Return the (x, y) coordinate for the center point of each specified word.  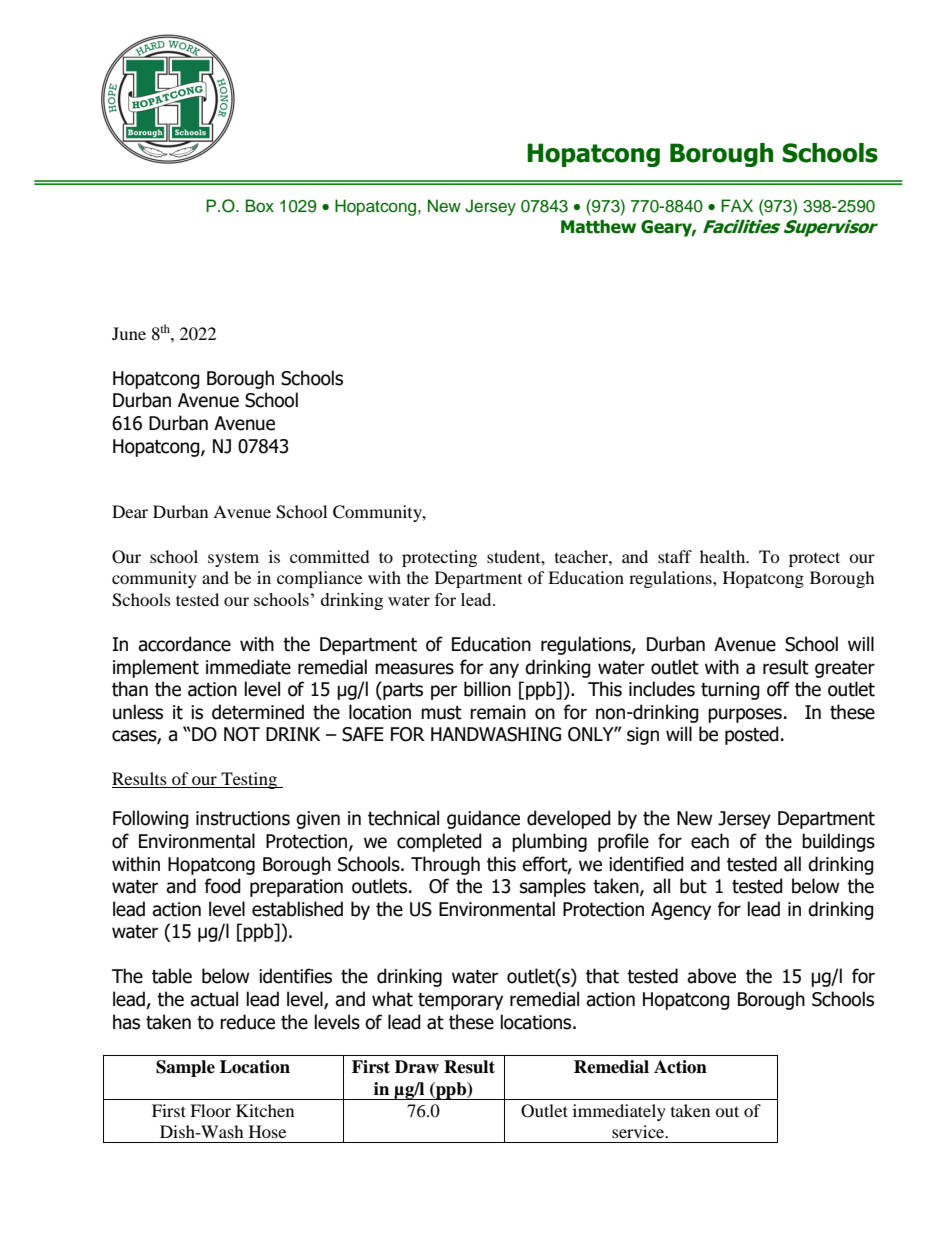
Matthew (598, 227)
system (233, 560)
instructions (243, 818)
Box (260, 206)
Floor (210, 1110)
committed (330, 556)
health (724, 556)
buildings (838, 842)
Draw (417, 1067)
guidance (483, 819)
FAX (737, 205)
